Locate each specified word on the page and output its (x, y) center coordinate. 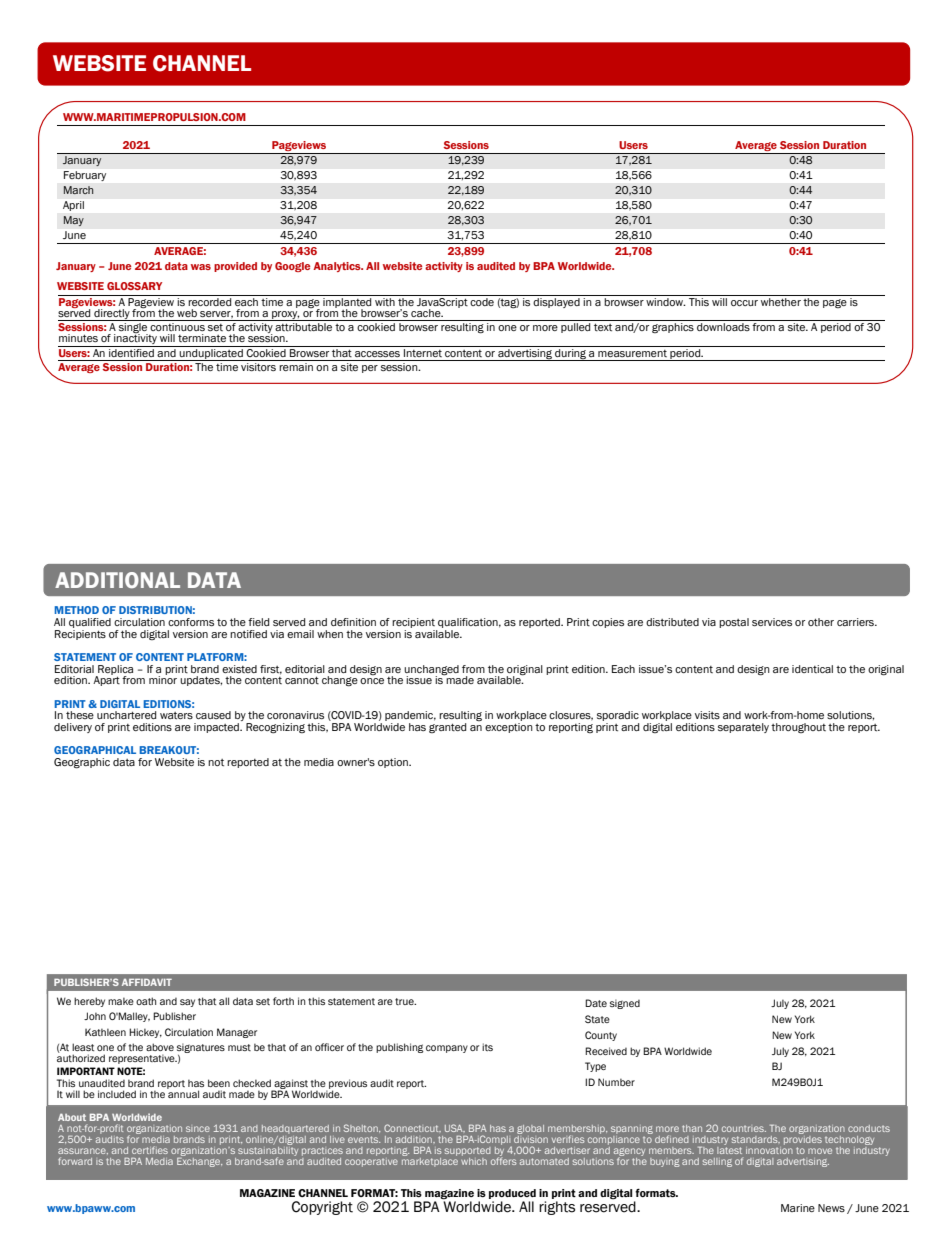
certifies (150, 1150)
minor (163, 679)
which (474, 1160)
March (78, 190)
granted (447, 728)
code (482, 302)
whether (781, 302)
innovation (769, 1149)
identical (812, 669)
